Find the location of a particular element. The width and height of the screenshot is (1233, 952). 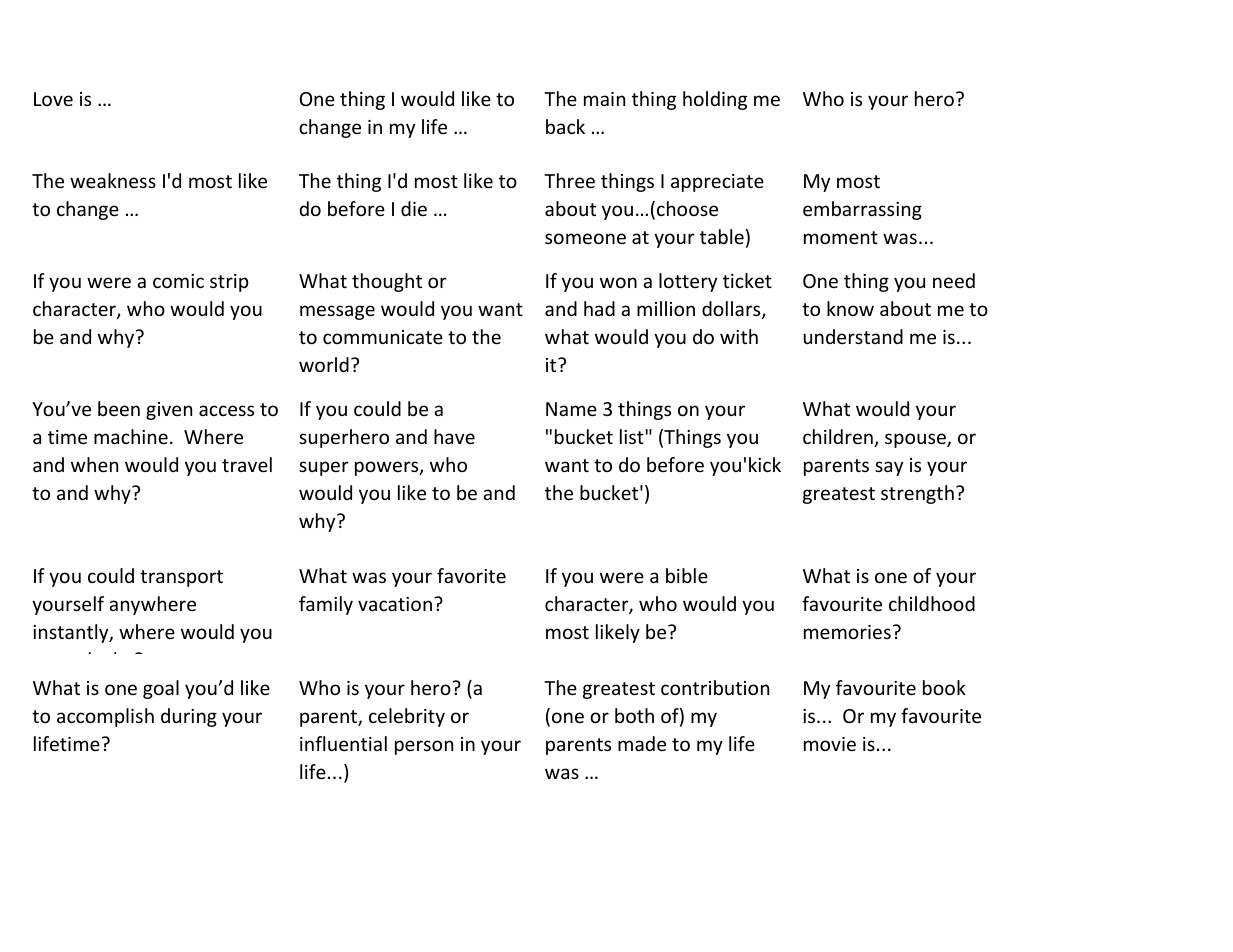

back is located at coordinates (565, 126).
